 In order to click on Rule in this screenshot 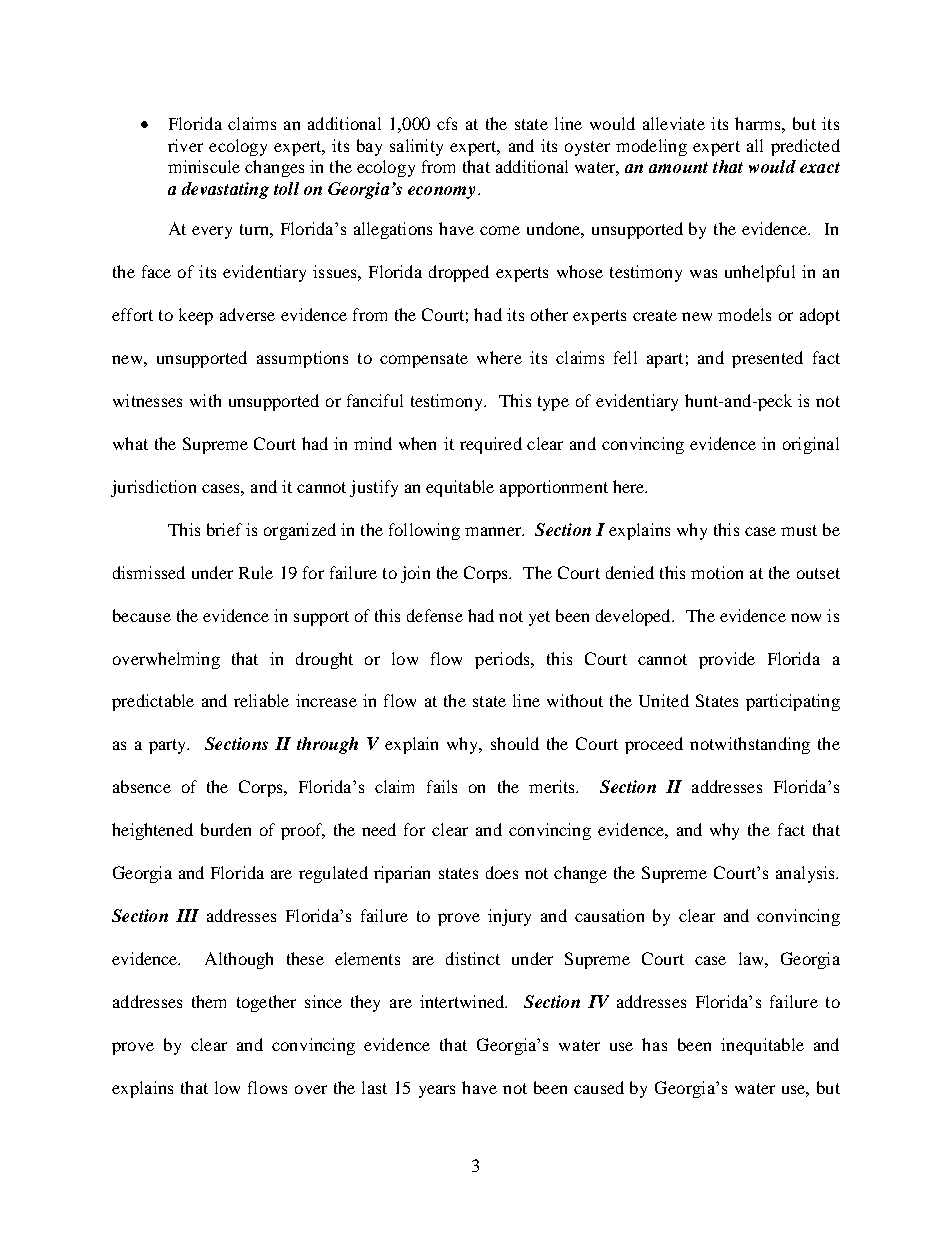, I will do `click(256, 572)`.
